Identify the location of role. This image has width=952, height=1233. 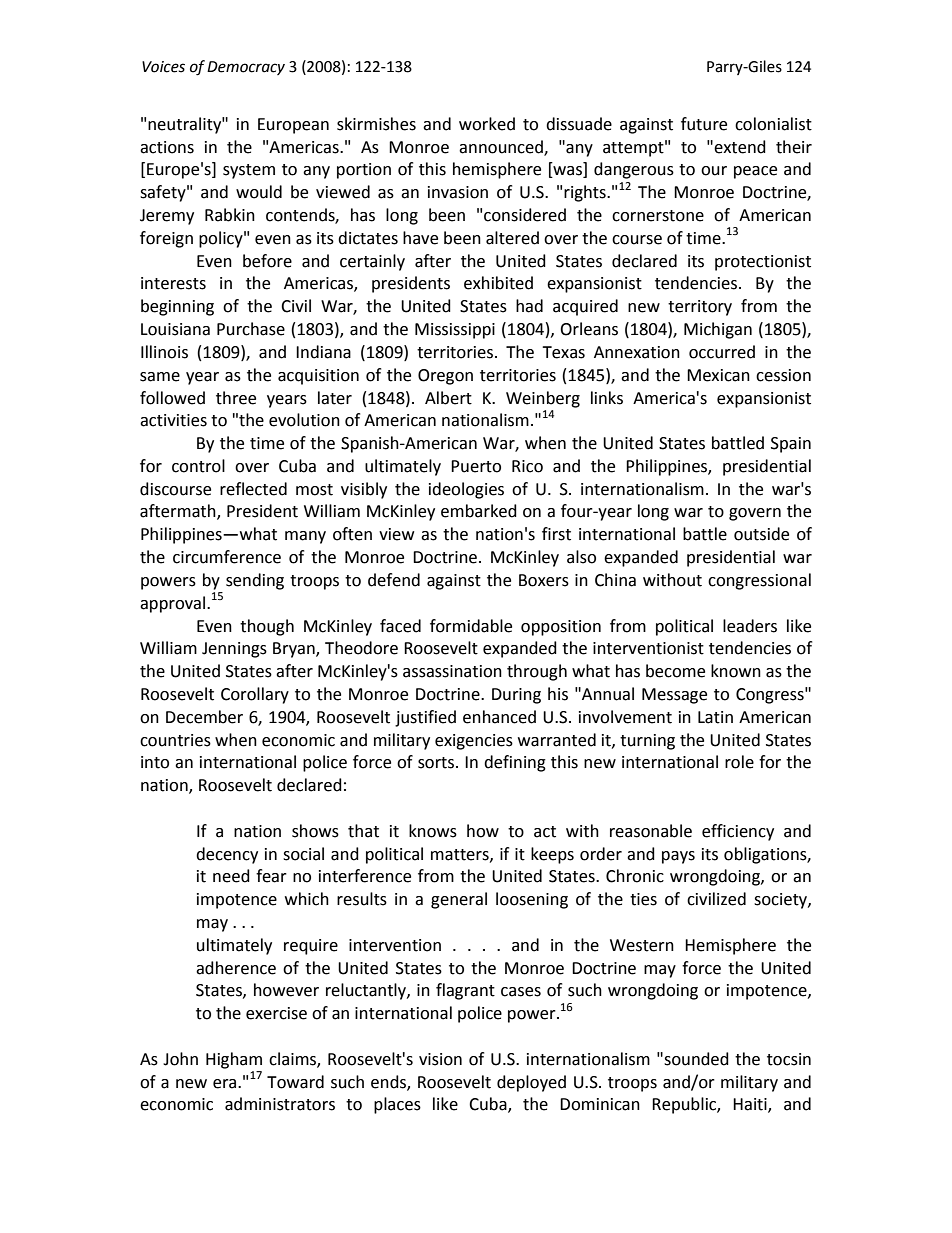
(739, 762).
